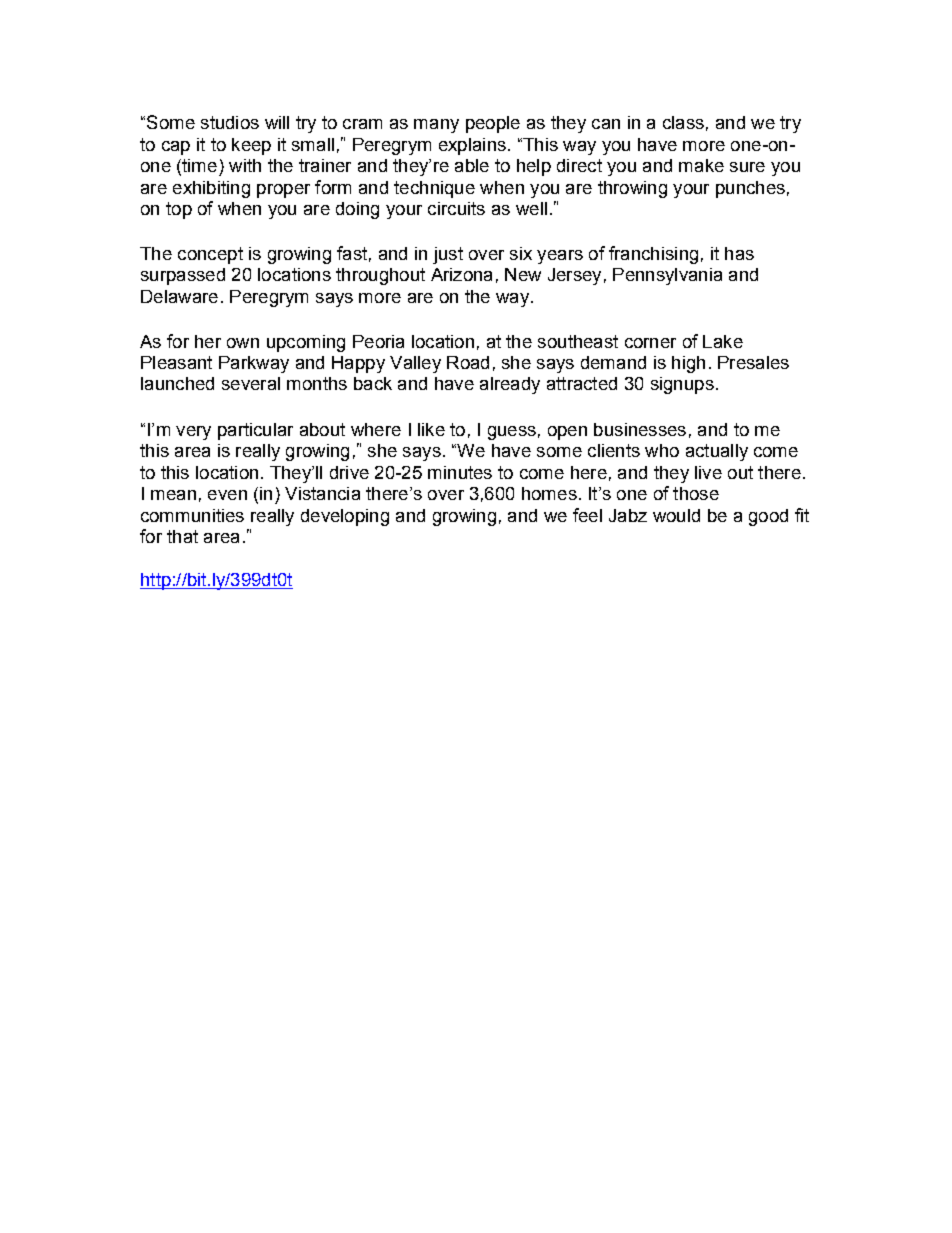 The width and height of the document is (952, 1233). Describe the element at coordinates (723, 341) in the document. I see `Lake` at that location.
